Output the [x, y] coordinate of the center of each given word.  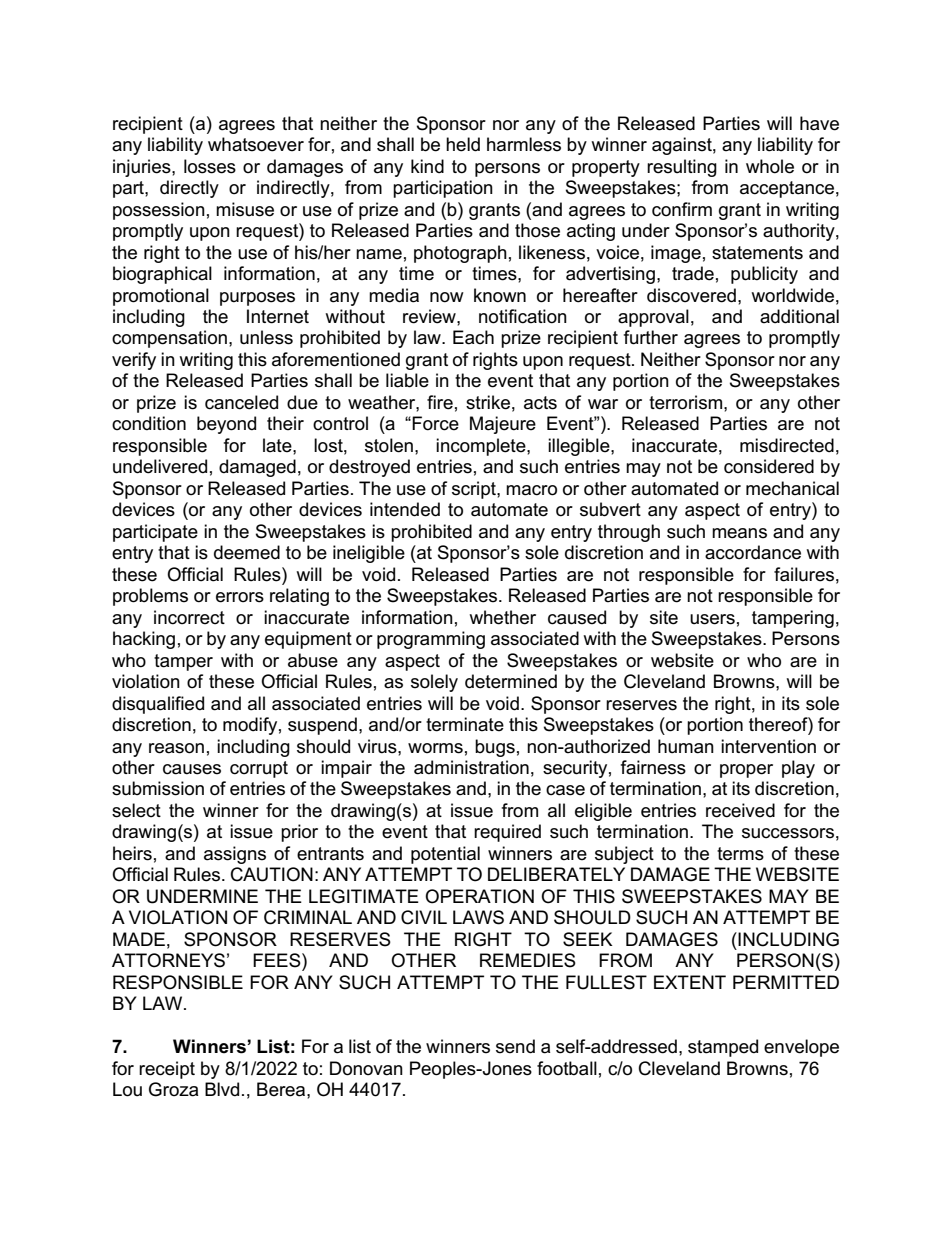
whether [502, 617]
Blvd [222, 1089]
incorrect [189, 617]
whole [770, 166]
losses [210, 166]
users [712, 619]
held [463, 144]
